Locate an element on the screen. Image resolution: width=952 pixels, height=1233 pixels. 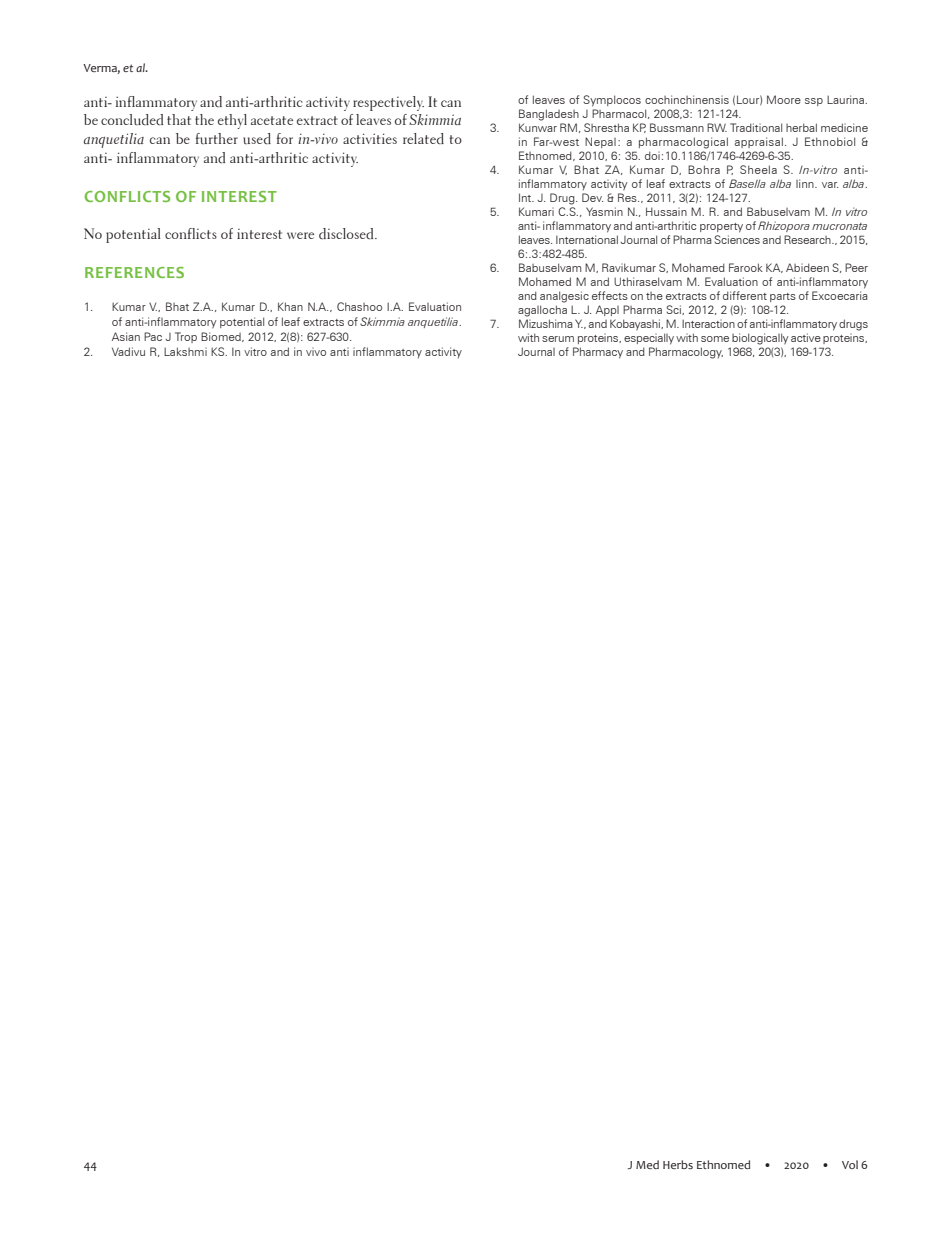
Vol is located at coordinates (850, 1164).
